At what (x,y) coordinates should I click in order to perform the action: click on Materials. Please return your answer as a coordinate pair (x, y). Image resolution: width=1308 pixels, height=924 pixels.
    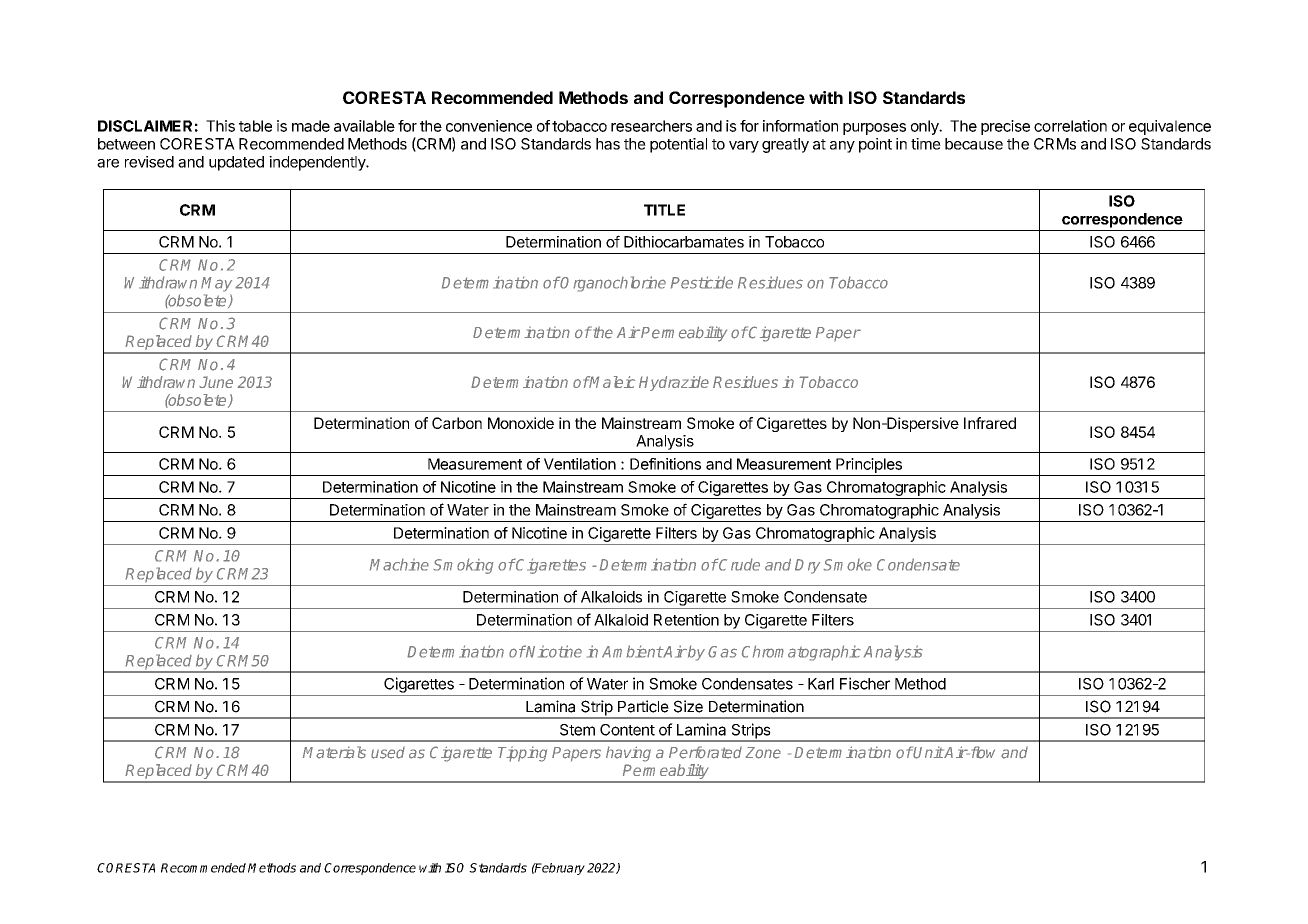
    Looking at the image, I should click on (334, 752).
